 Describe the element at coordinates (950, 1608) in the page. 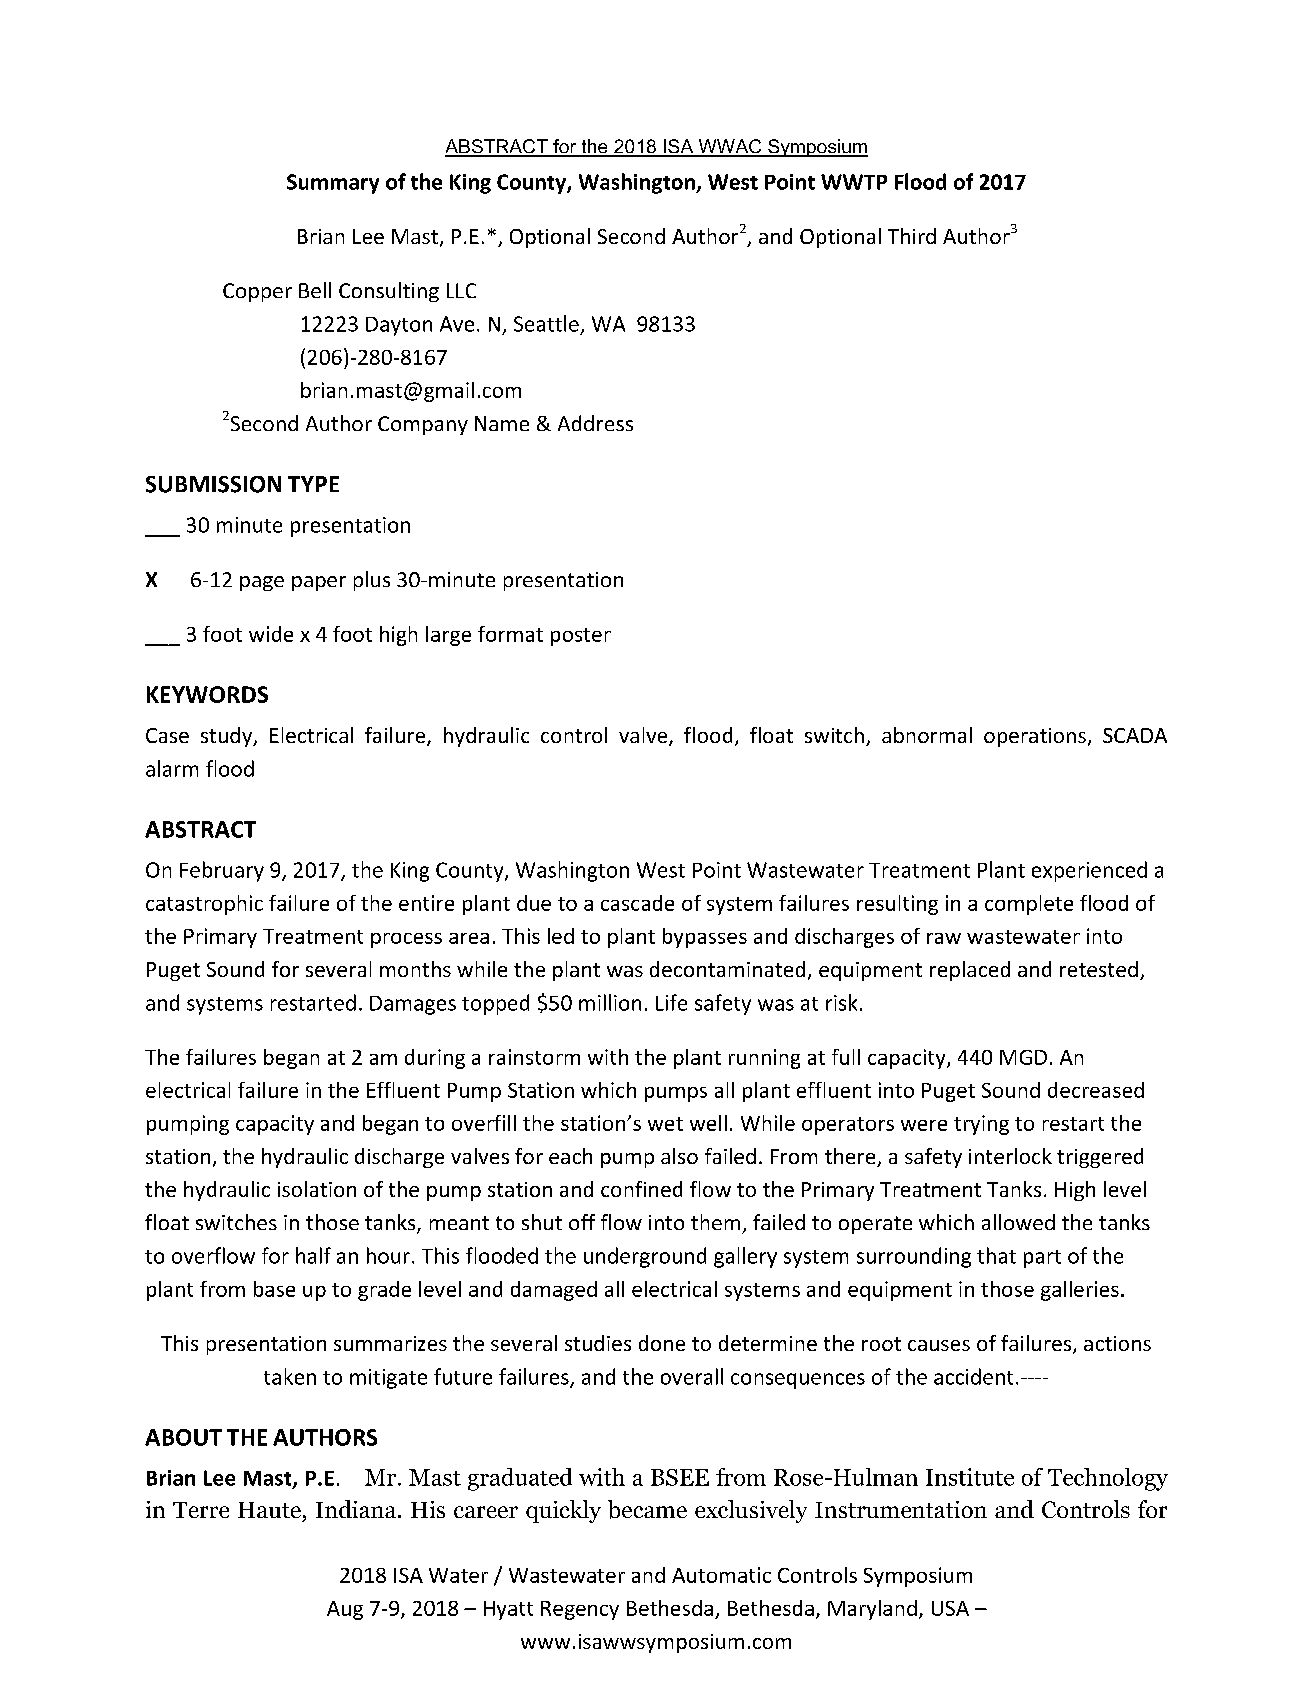

I see `USA` at that location.
